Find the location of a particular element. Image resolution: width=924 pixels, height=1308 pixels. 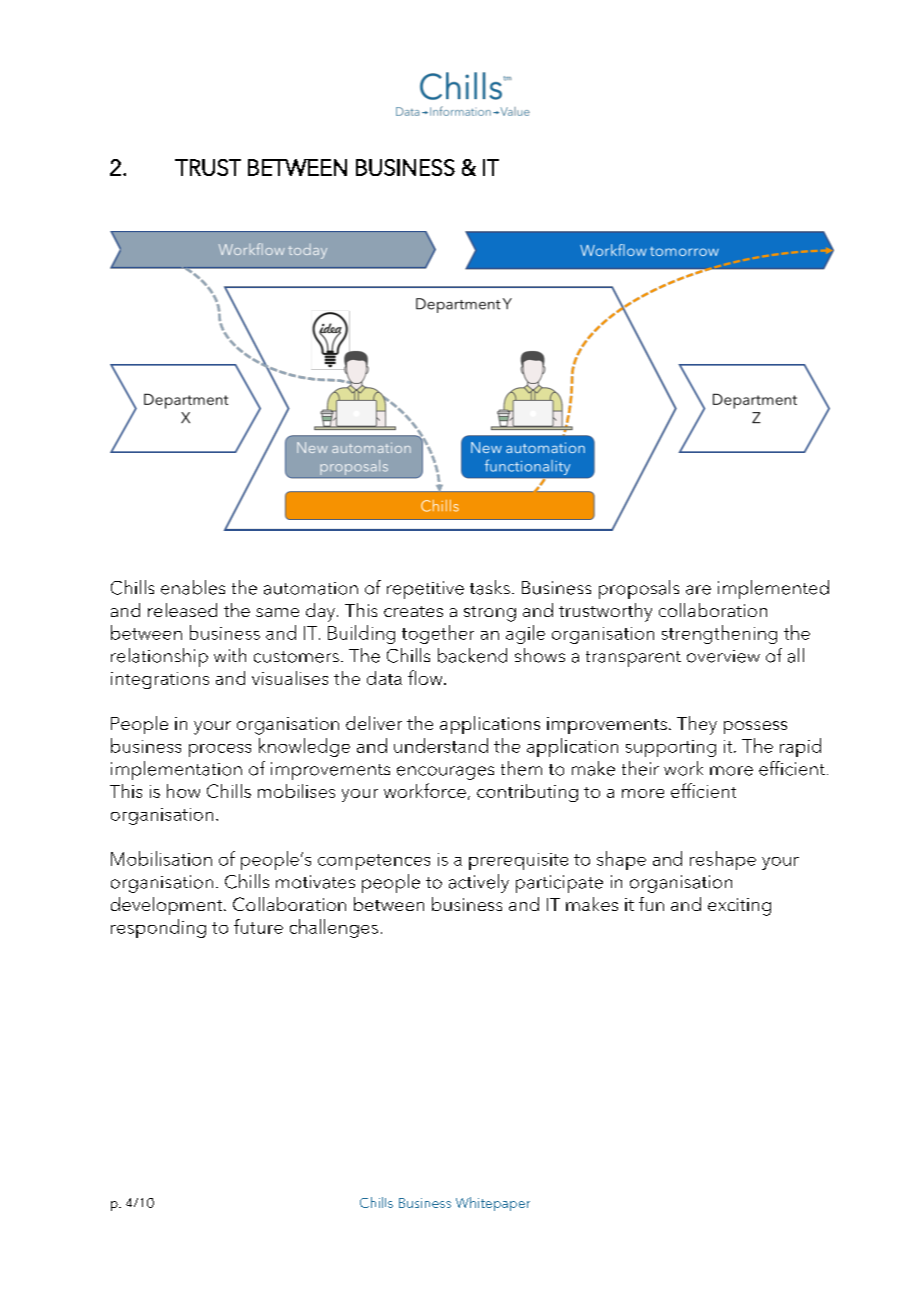

same is located at coordinates (277, 612).
